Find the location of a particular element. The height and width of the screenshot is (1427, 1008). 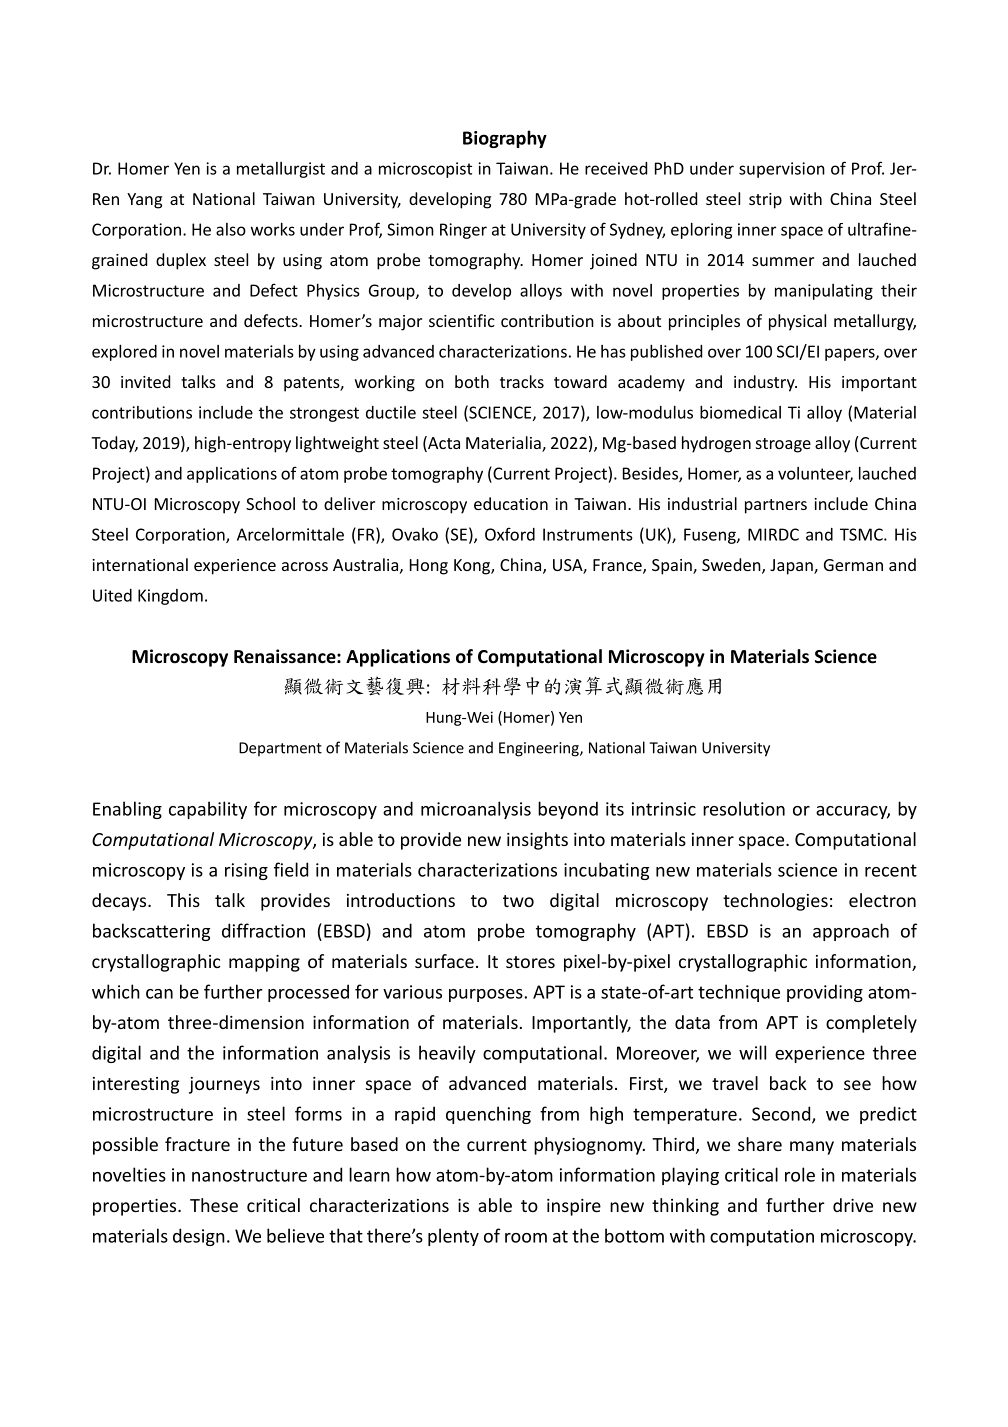

technologies is located at coordinates (775, 902).
